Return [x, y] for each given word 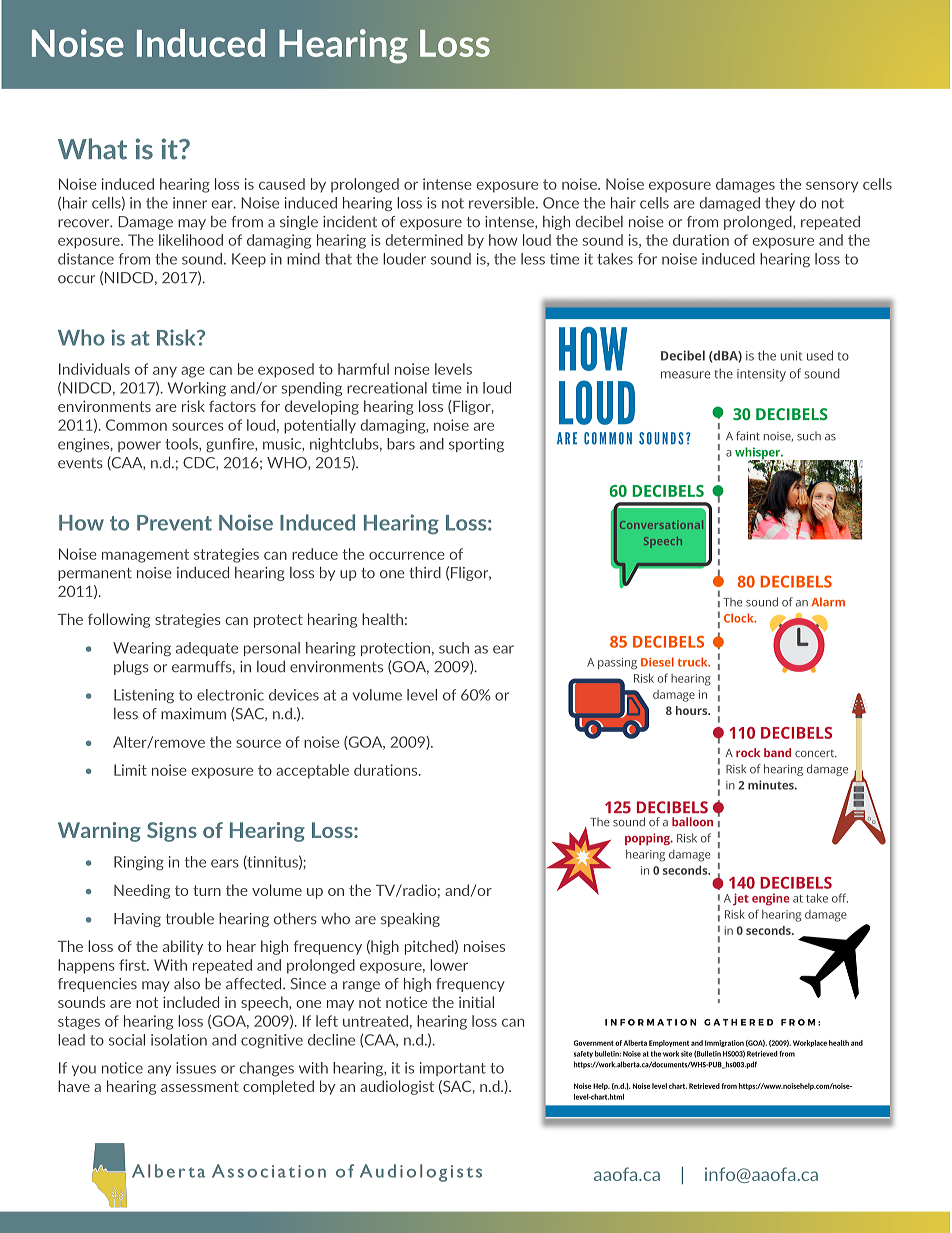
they [780, 204]
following [119, 620]
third [425, 572]
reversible [503, 203]
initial [476, 1002]
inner [190, 203]
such [454, 648]
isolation [179, 1040]
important [453, 1069]
